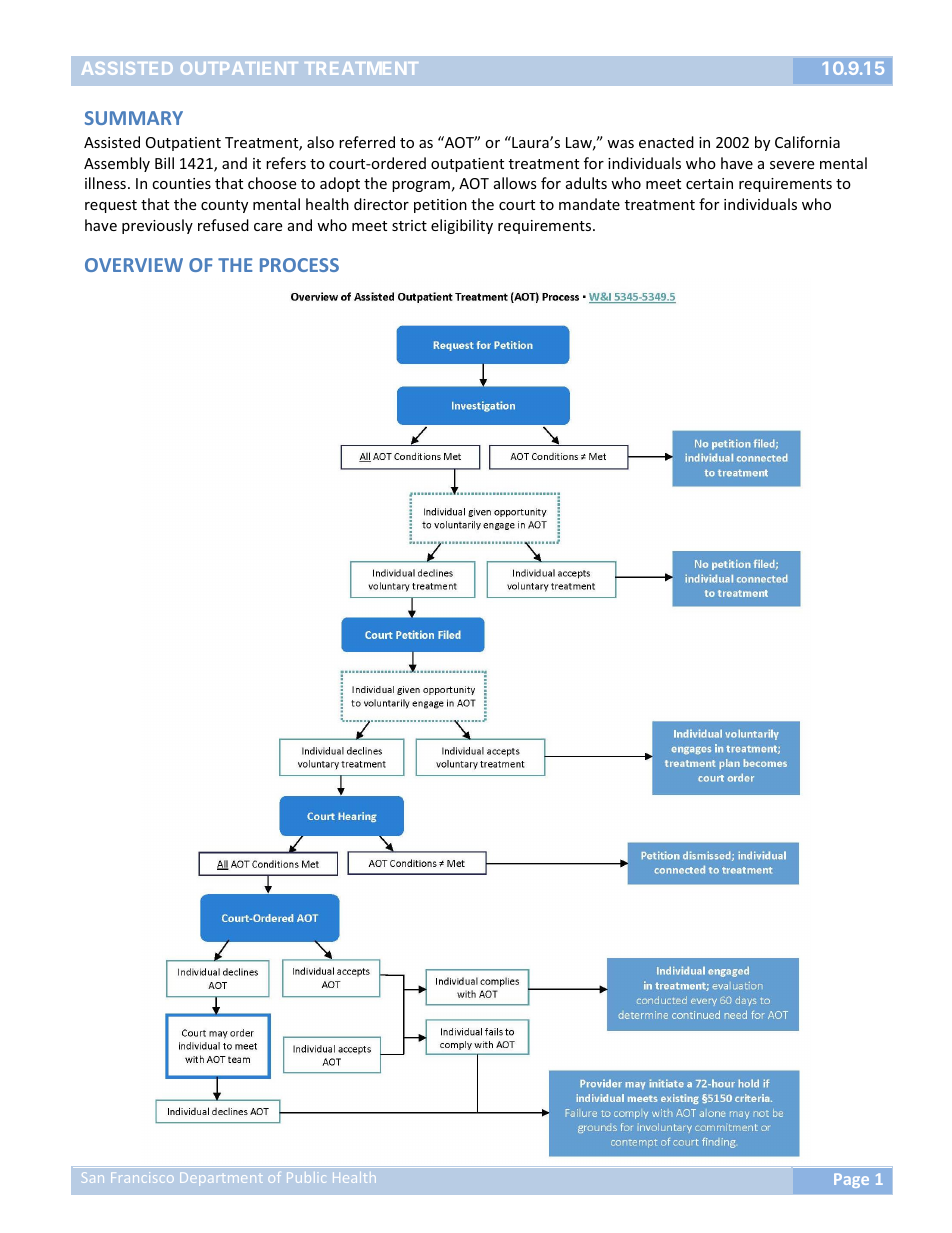 This image has height=1233, width=952. I want to click on Department, so click(221, 1178).
